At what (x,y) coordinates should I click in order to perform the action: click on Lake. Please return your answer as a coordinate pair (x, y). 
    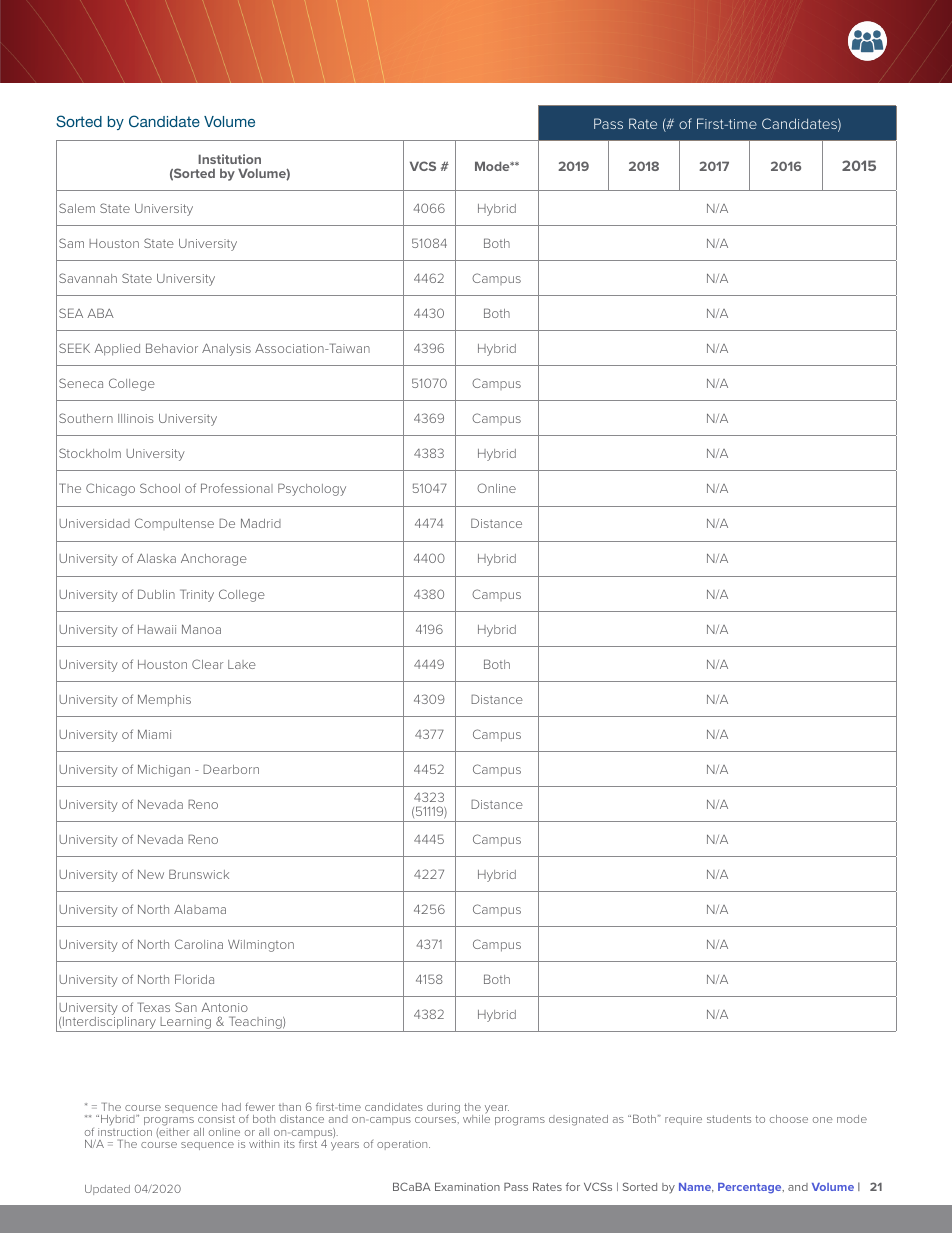
    Looking at the image, I should click on (242, 664).
